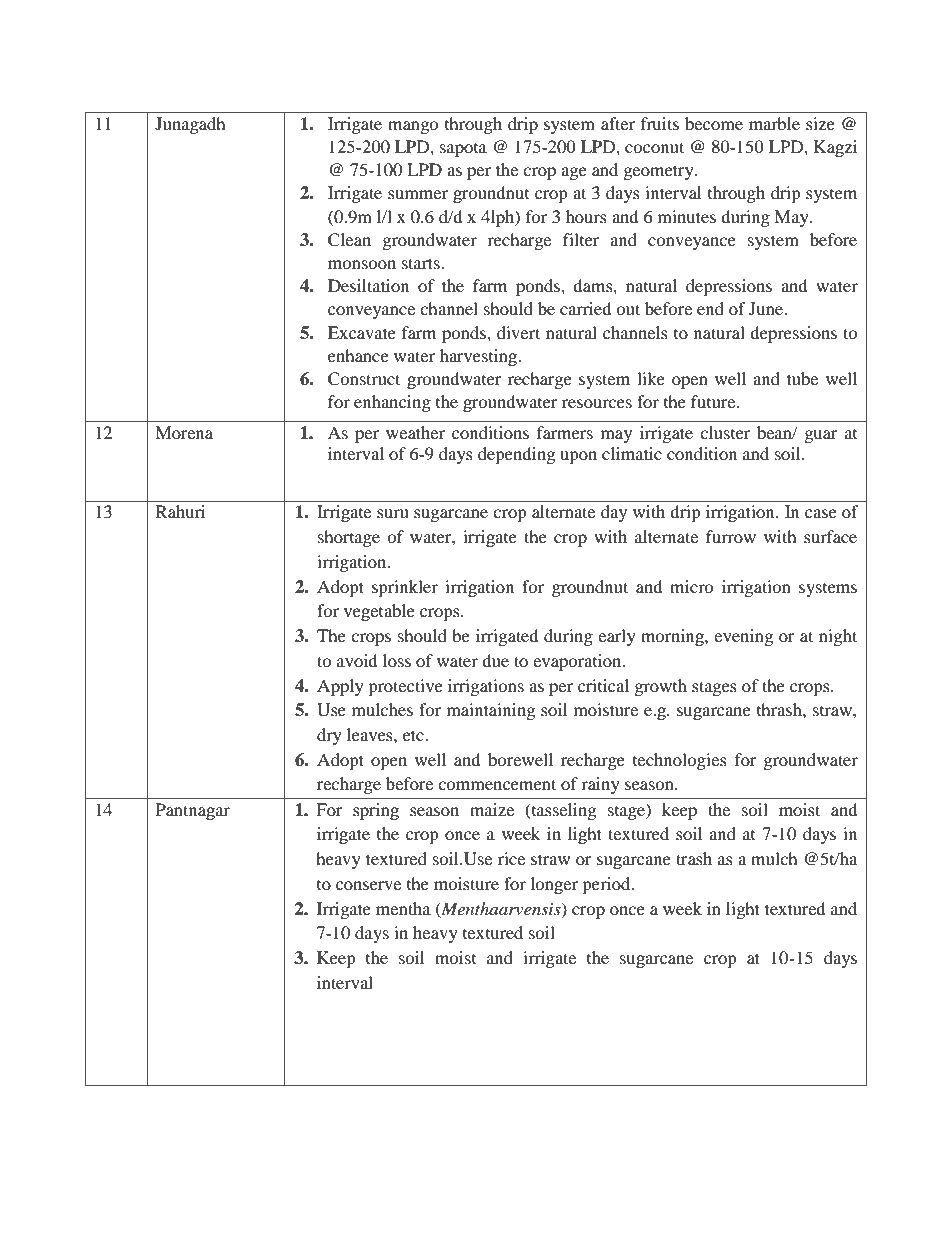 This document has height=1233, width=952. What do you see at coordinates (479, 357) in the document?
I see `harvesting` at bounding box center [479, 357].
